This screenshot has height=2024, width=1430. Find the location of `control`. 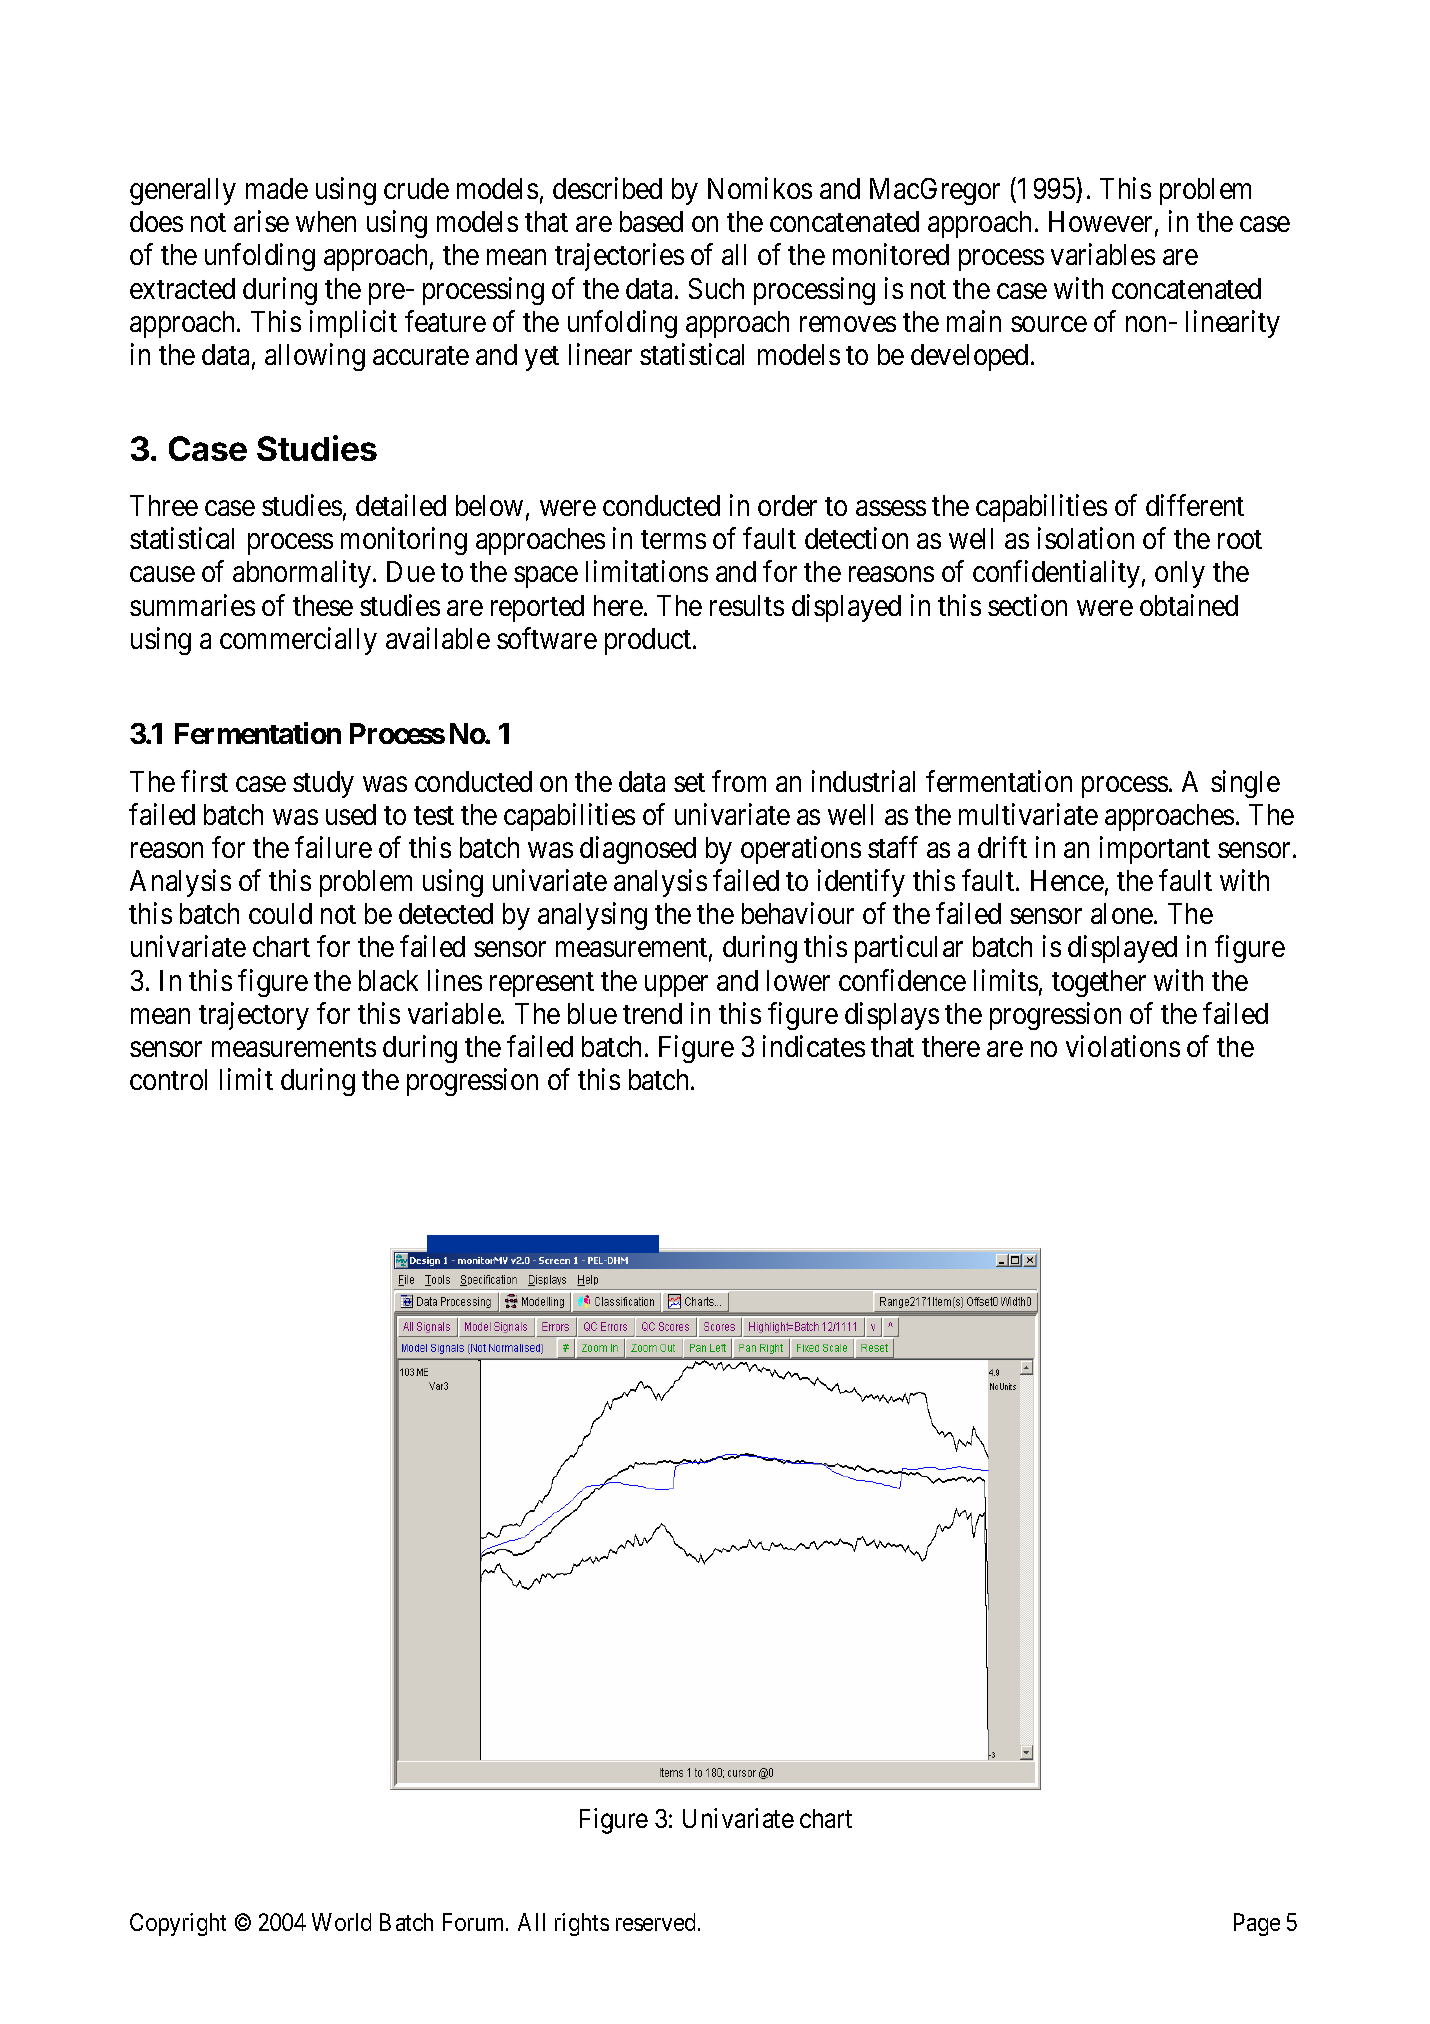

control is located at coordinates (168, 1079).
